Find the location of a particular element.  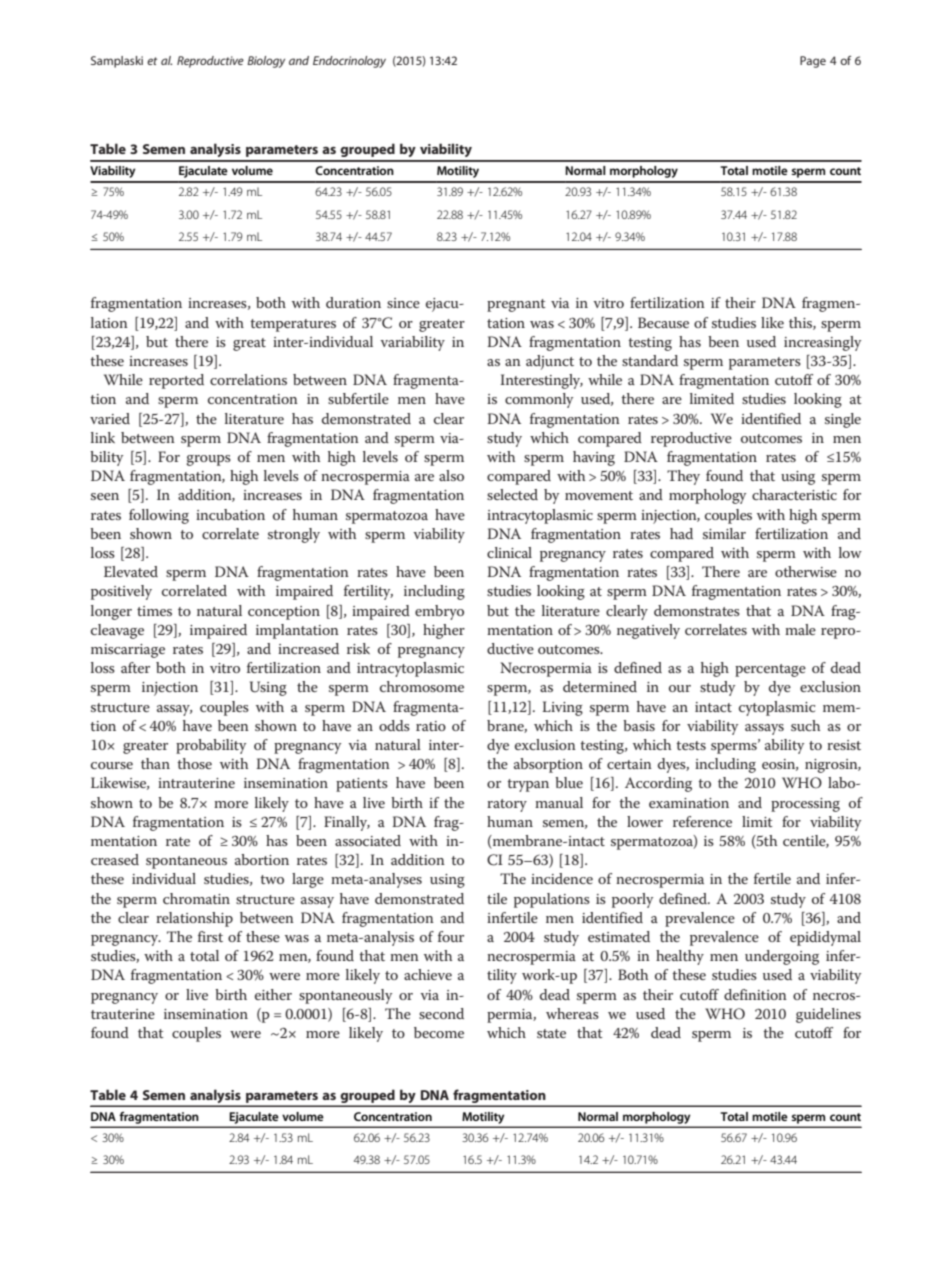

chromosome is located at coordinates (422, 686).
